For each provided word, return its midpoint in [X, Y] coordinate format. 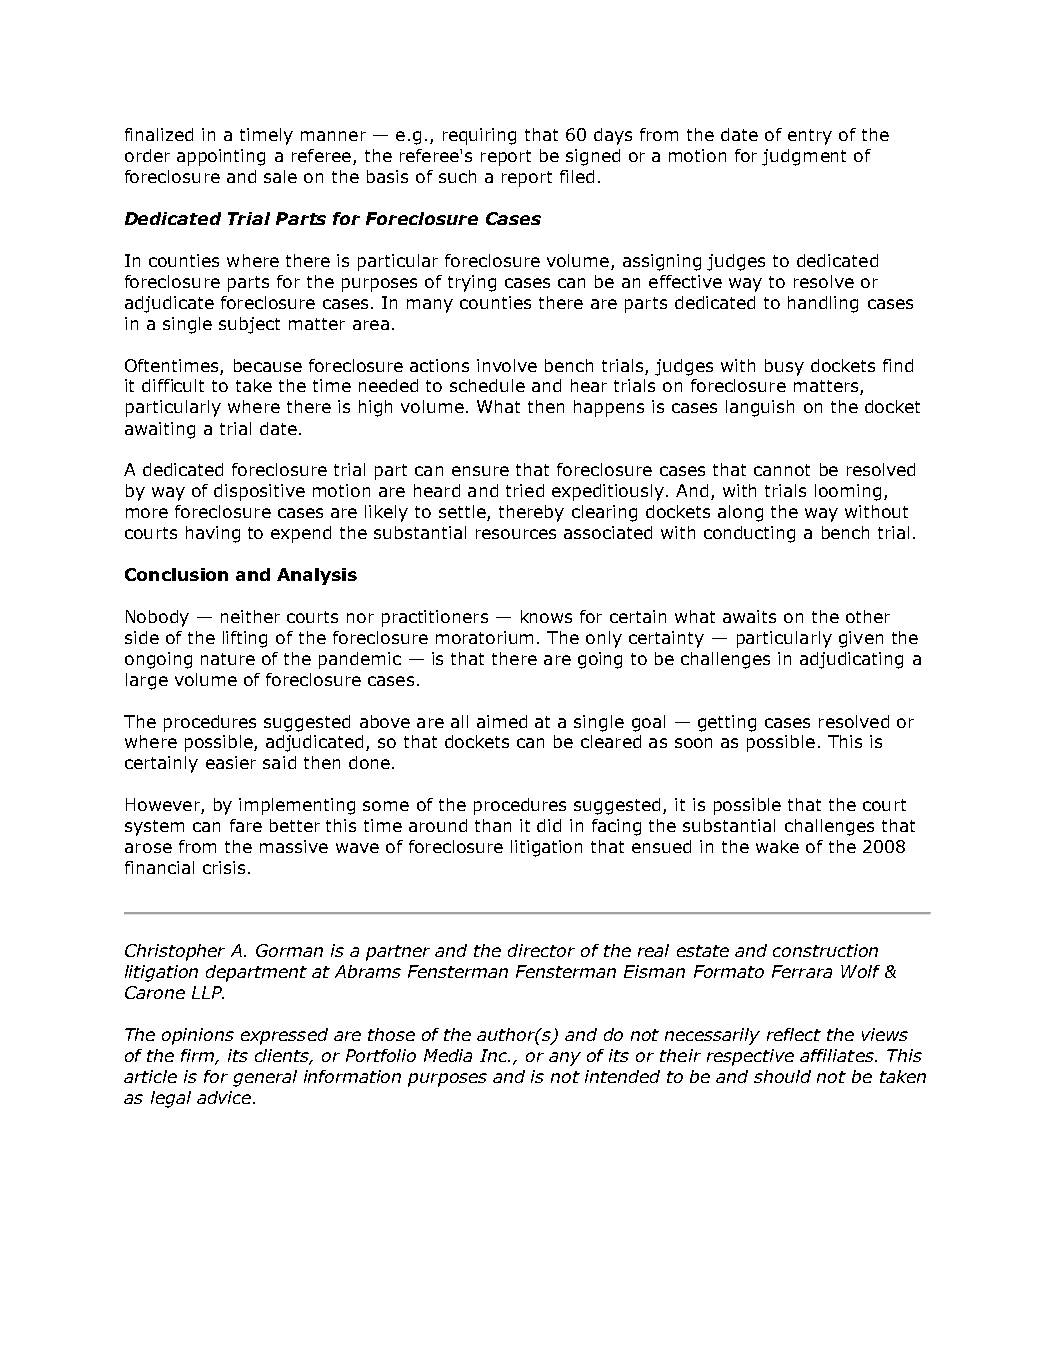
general [265, 1078]
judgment [804, 157]
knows [546, 616]
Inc [495, 1055]
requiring [479, 136]
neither [250, 616]
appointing [221, 157]
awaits [749, 616]
